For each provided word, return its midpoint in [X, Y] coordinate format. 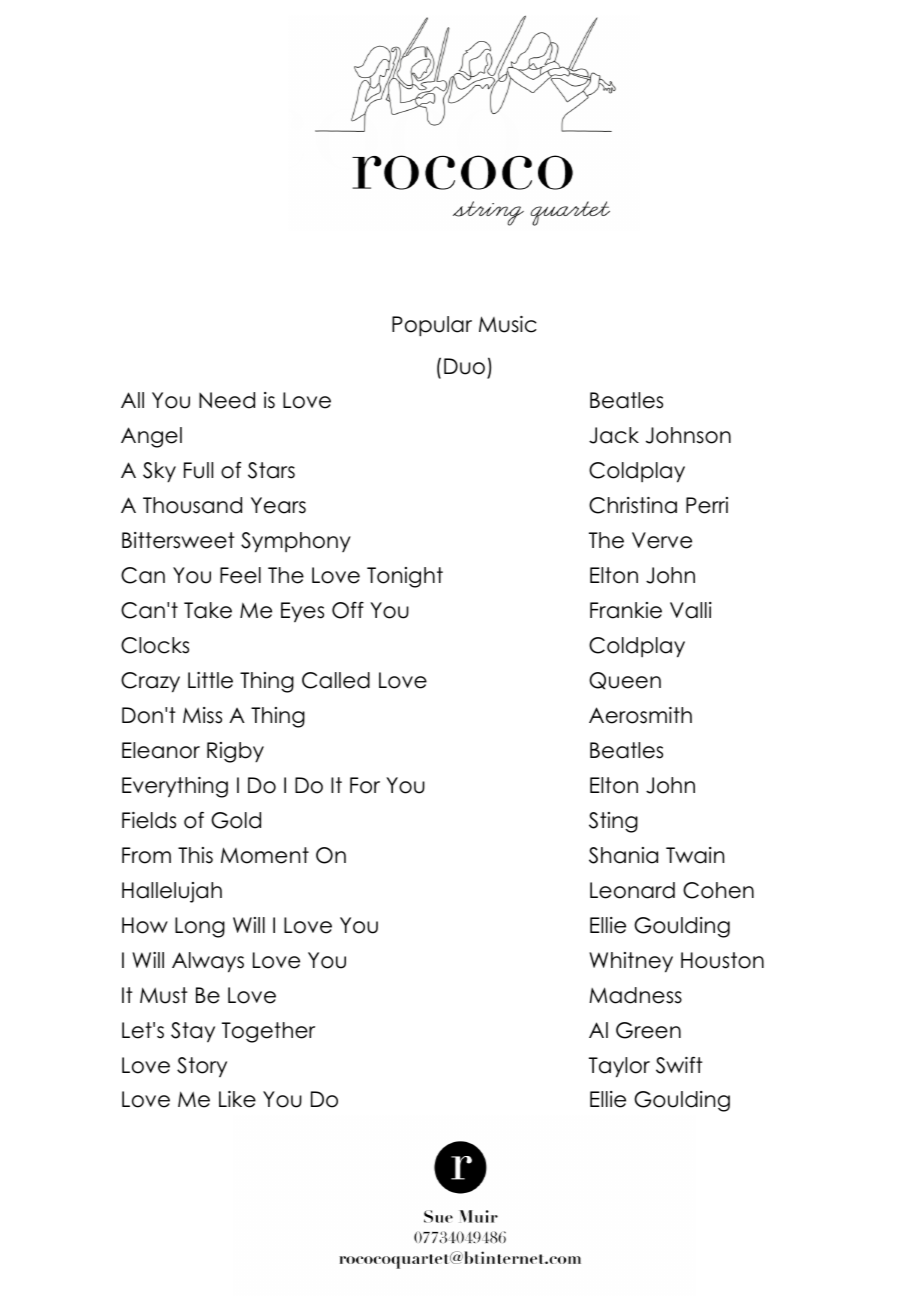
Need [227, 400]
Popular [432, 326]
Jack [614, 435]
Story [202, 1067]
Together [268, 1032]
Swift [679, 1065]
